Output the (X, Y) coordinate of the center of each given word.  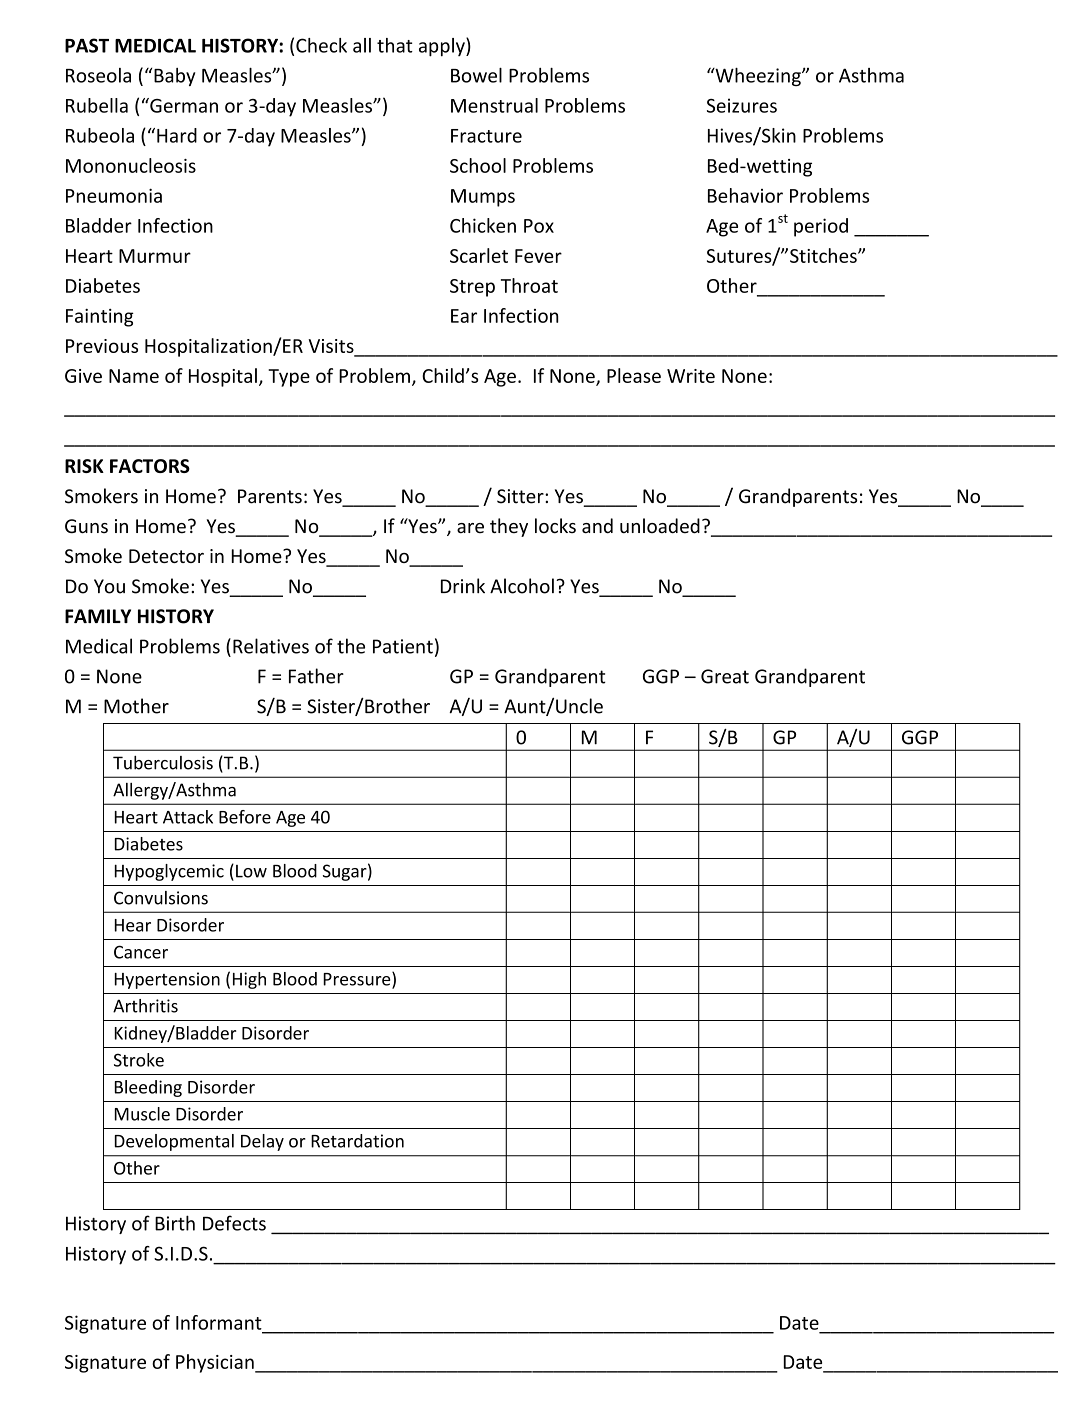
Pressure (358, 980)
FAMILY (98, 616)
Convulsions (161, 898)
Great (725, 676)
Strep (472, 288)
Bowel (476, 75)
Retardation (357, 1141)
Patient (403, 646)
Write (691, 376)
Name (134, 376)
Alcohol (522, 586)
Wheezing (758, 77)
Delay (262, 1142)
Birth (175, 1223)
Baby (174, 77)
